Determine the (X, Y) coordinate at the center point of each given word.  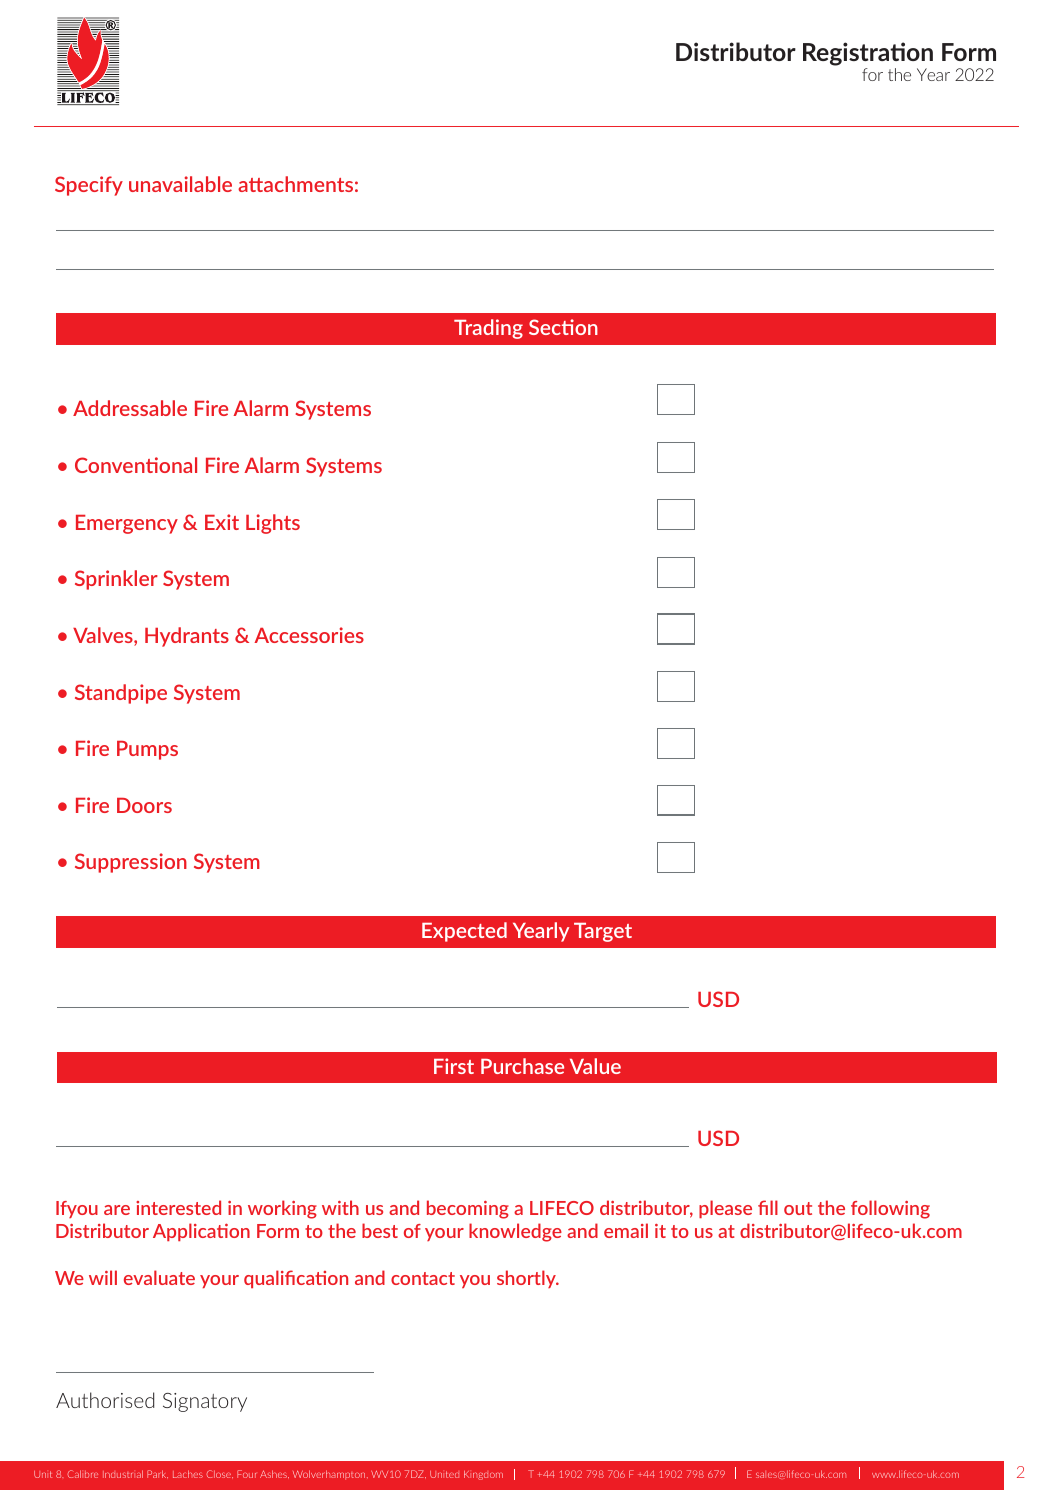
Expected (464, 932)
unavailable (180, 184)
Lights (273, 524)
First (454, 1066)
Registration (868, 55)
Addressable (130, 408)
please (725, 1209)
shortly (527, 1279)
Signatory (205, 1402)
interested (178, 1207)
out (798, 1208)
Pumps (147, 750)
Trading (488, 329)
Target (603, 932)
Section (563, 327)
